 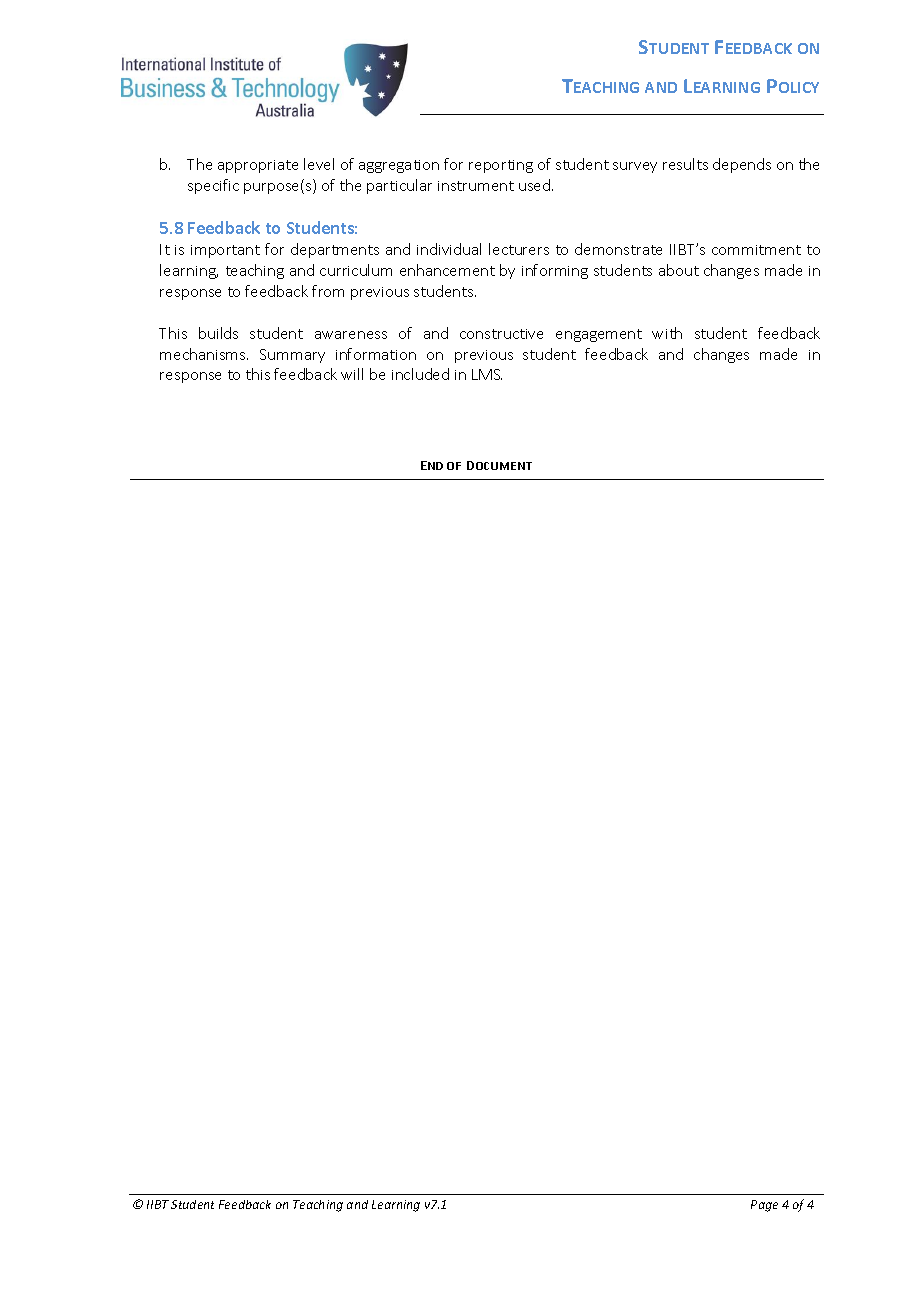 What do you see at coordinates (420, 374) in the page?
I see `included` at bounding box center [420, 374].
